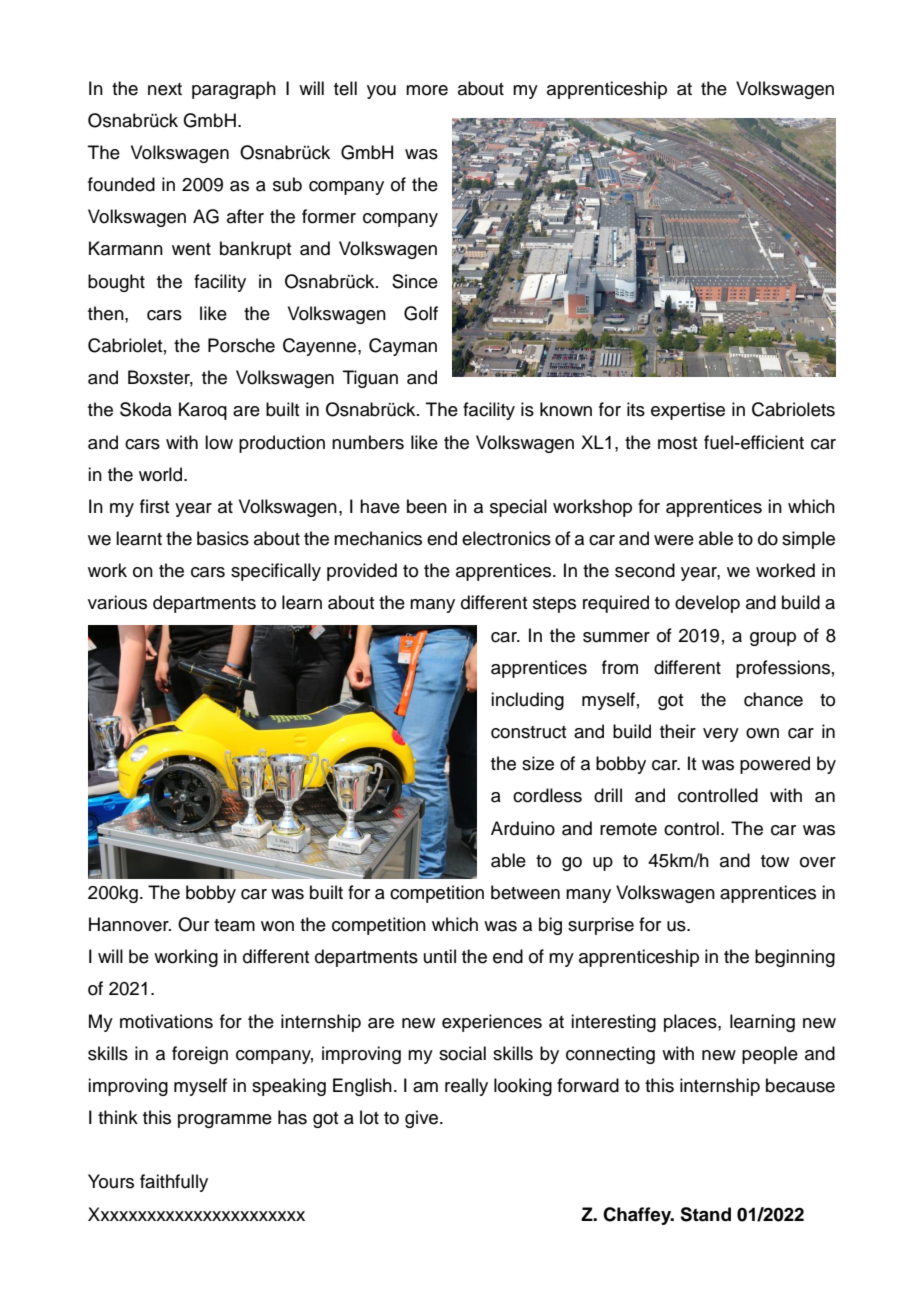  What do you see at coordinates (688, 411) in the page?
I see `expertise` at bounding box center [688, 411].
